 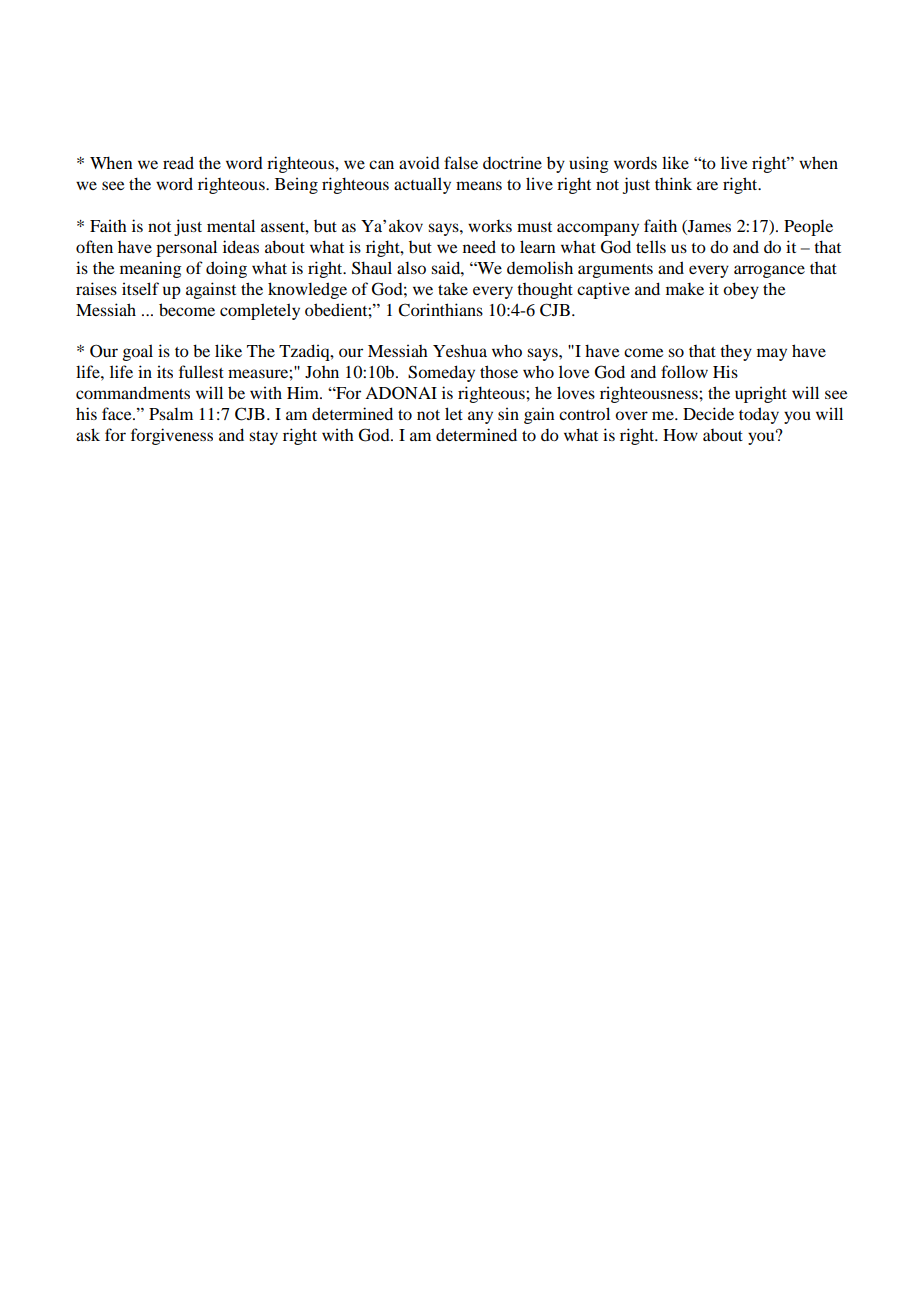 What do you see at coordinates (461, 162) in the screenshot?
I see `false` at bounding box center [461, 162].
